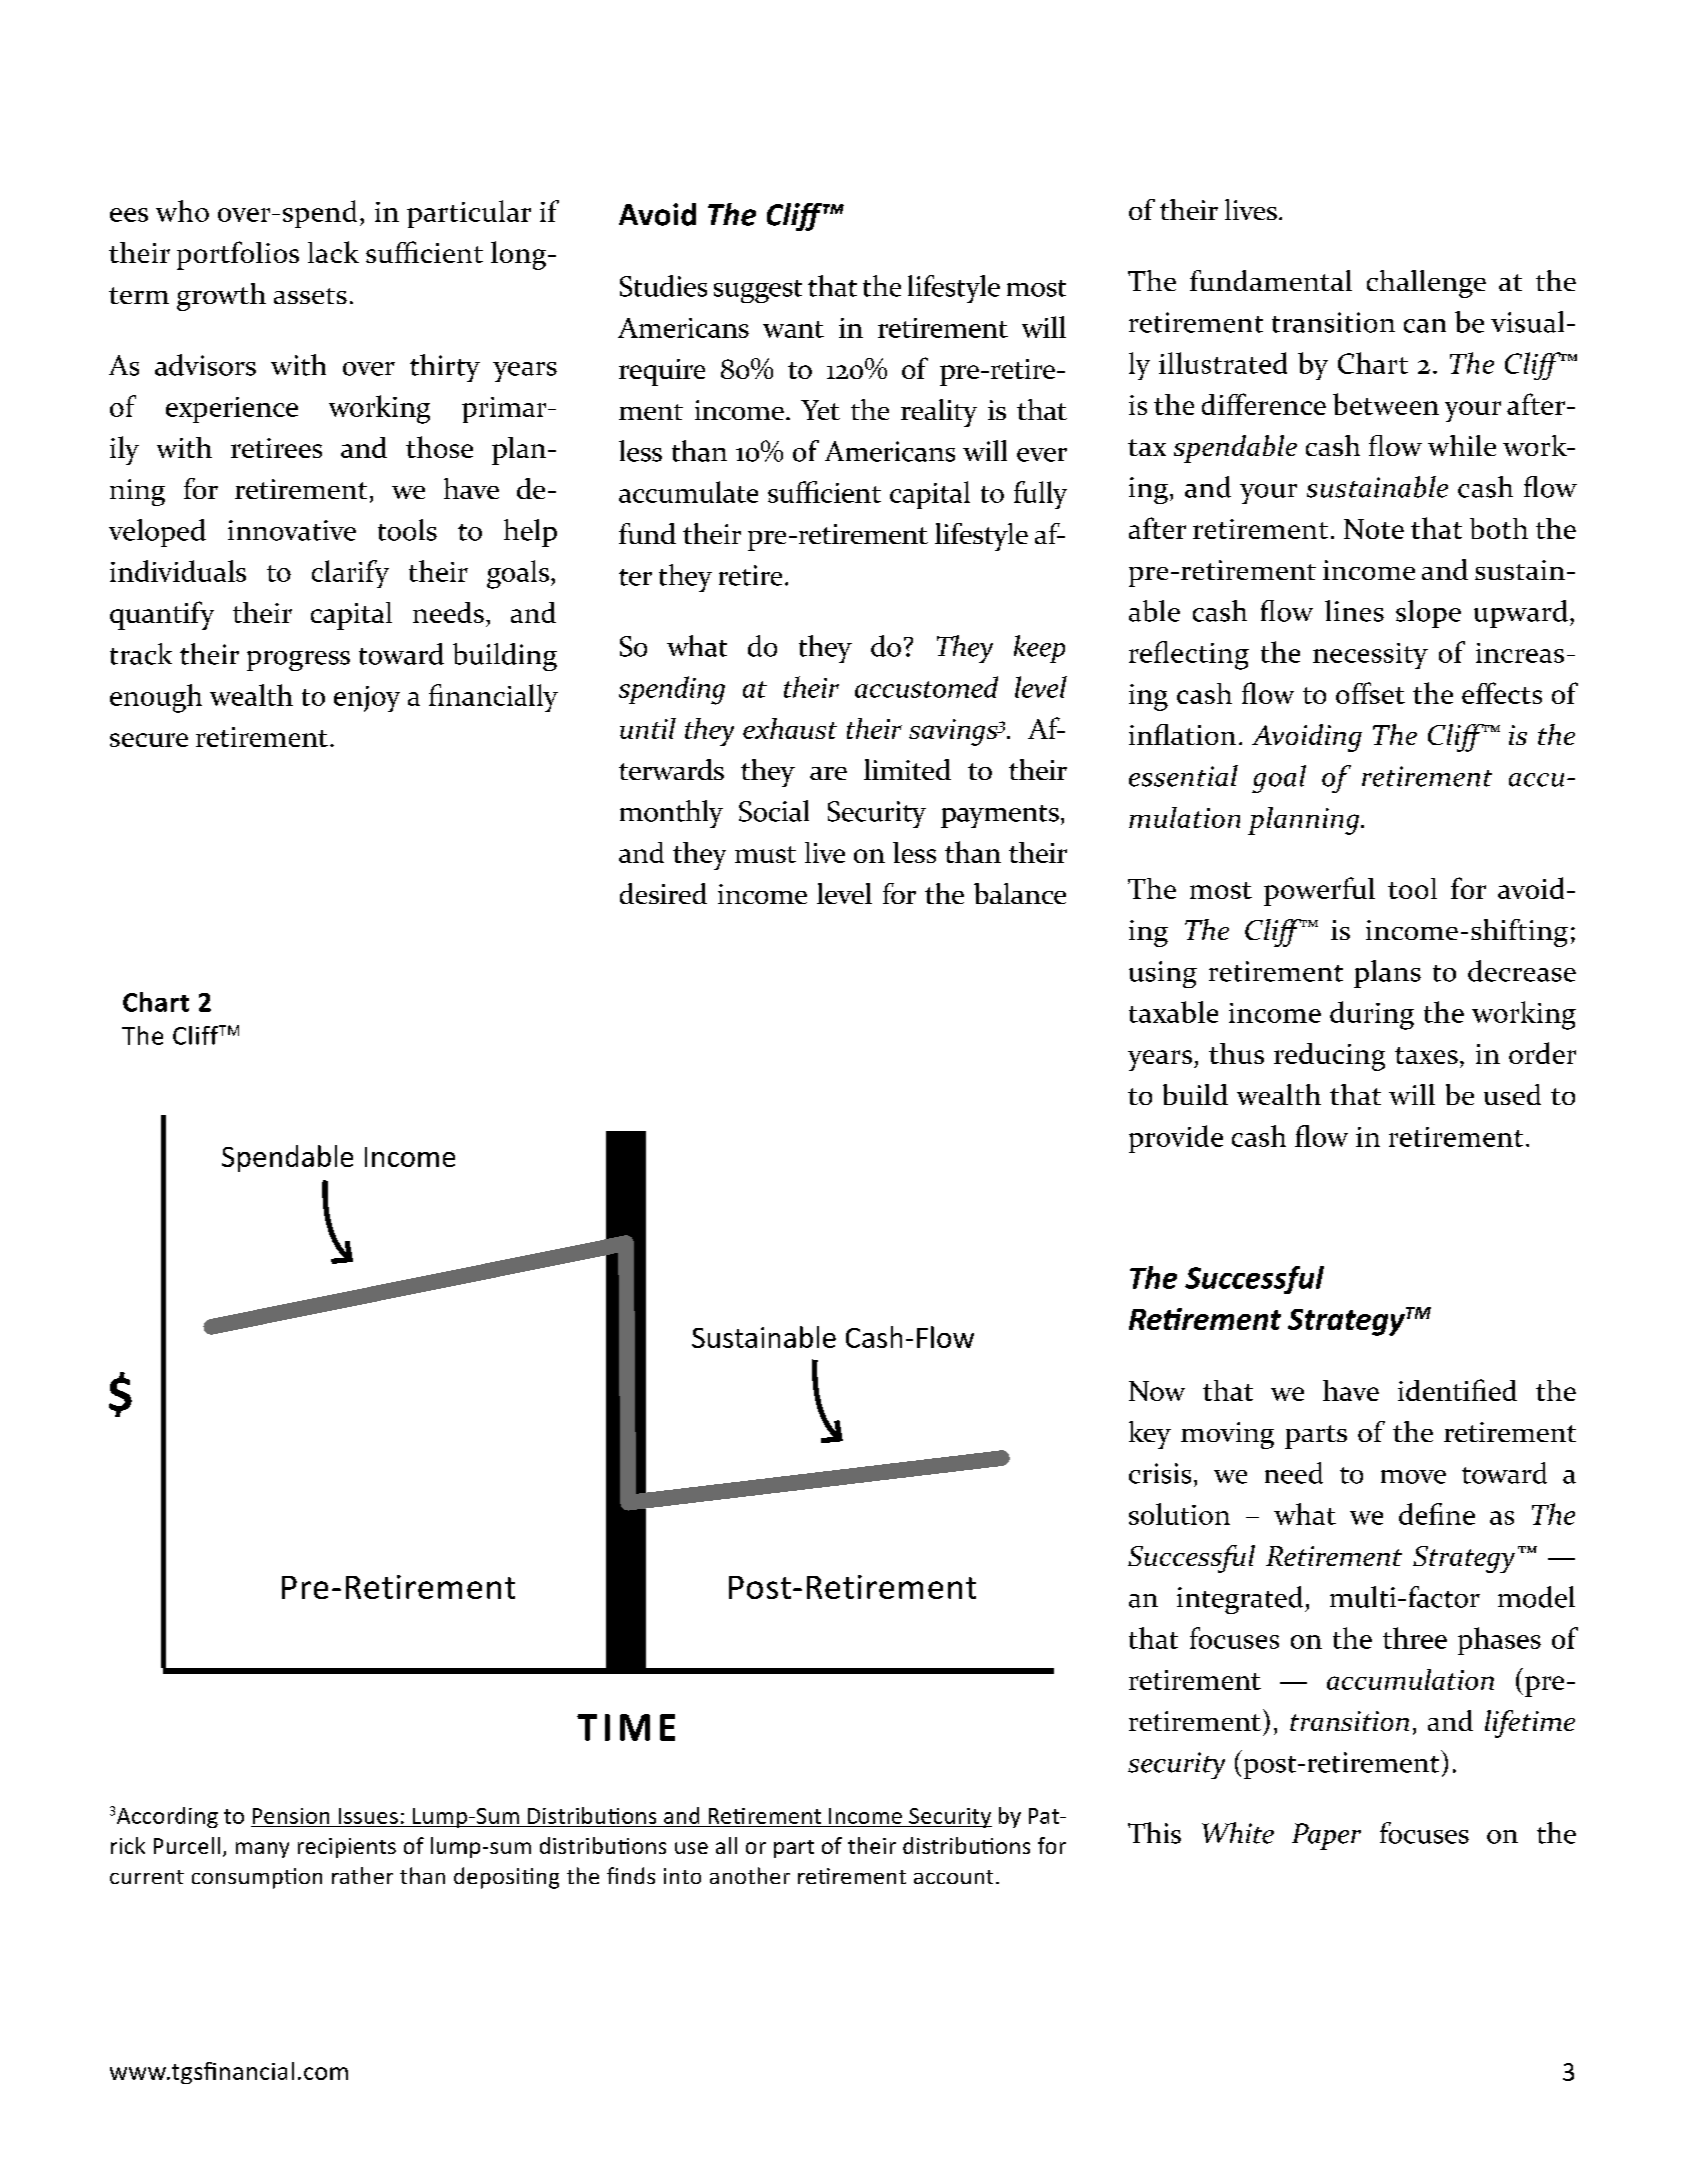 The height and width of the image is (2180, 1685). I want to click on move, so click(1413, 1477).
